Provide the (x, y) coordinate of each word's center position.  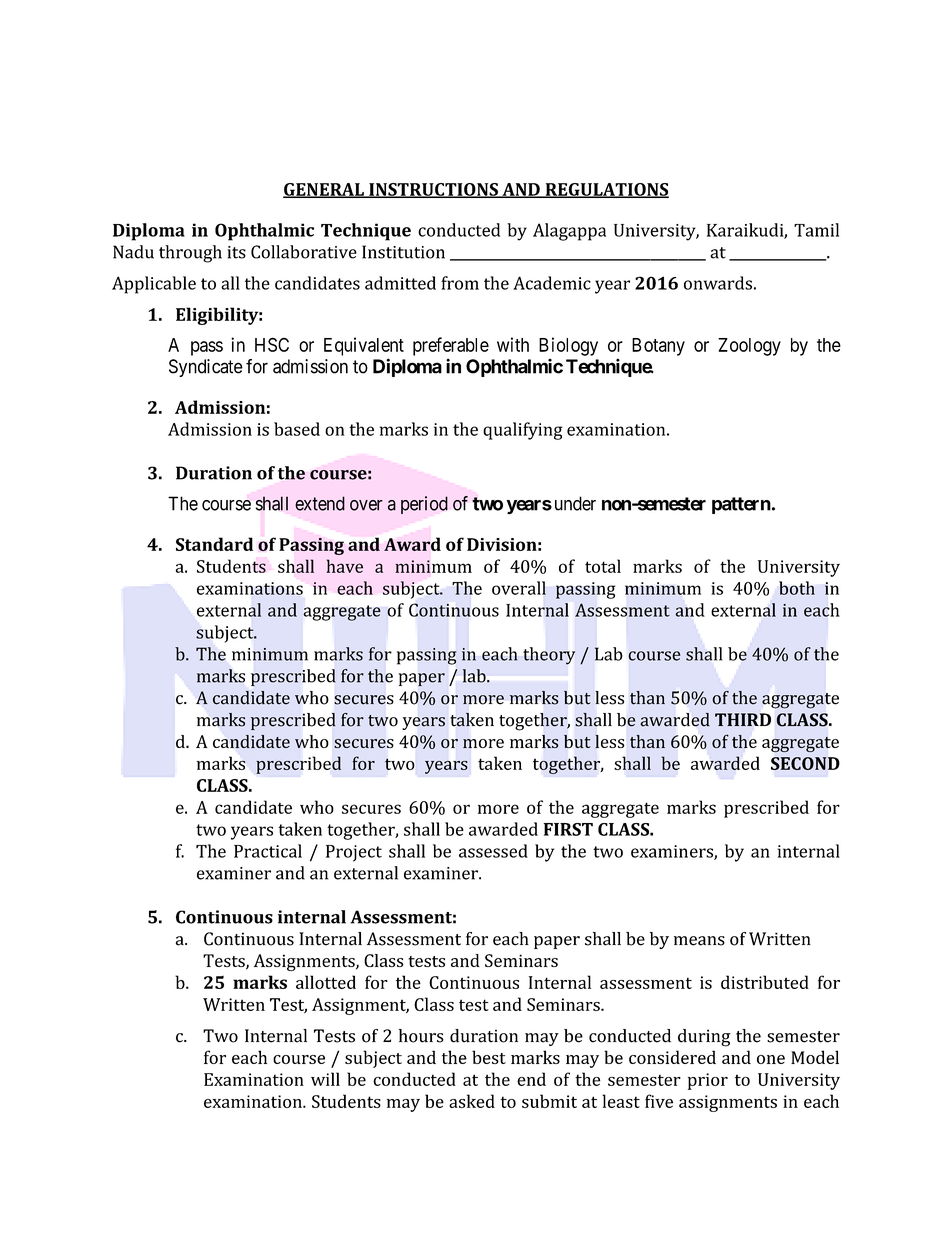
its (236, 252)
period (424, 505)
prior (708, 1081)
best (489, 1057)
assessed (493, 851)
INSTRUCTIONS (433, 190)
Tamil (816, 230)
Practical (268, 851)
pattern (741, 505)
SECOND (805, 763)
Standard (214, 544)
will (325, 1079)
